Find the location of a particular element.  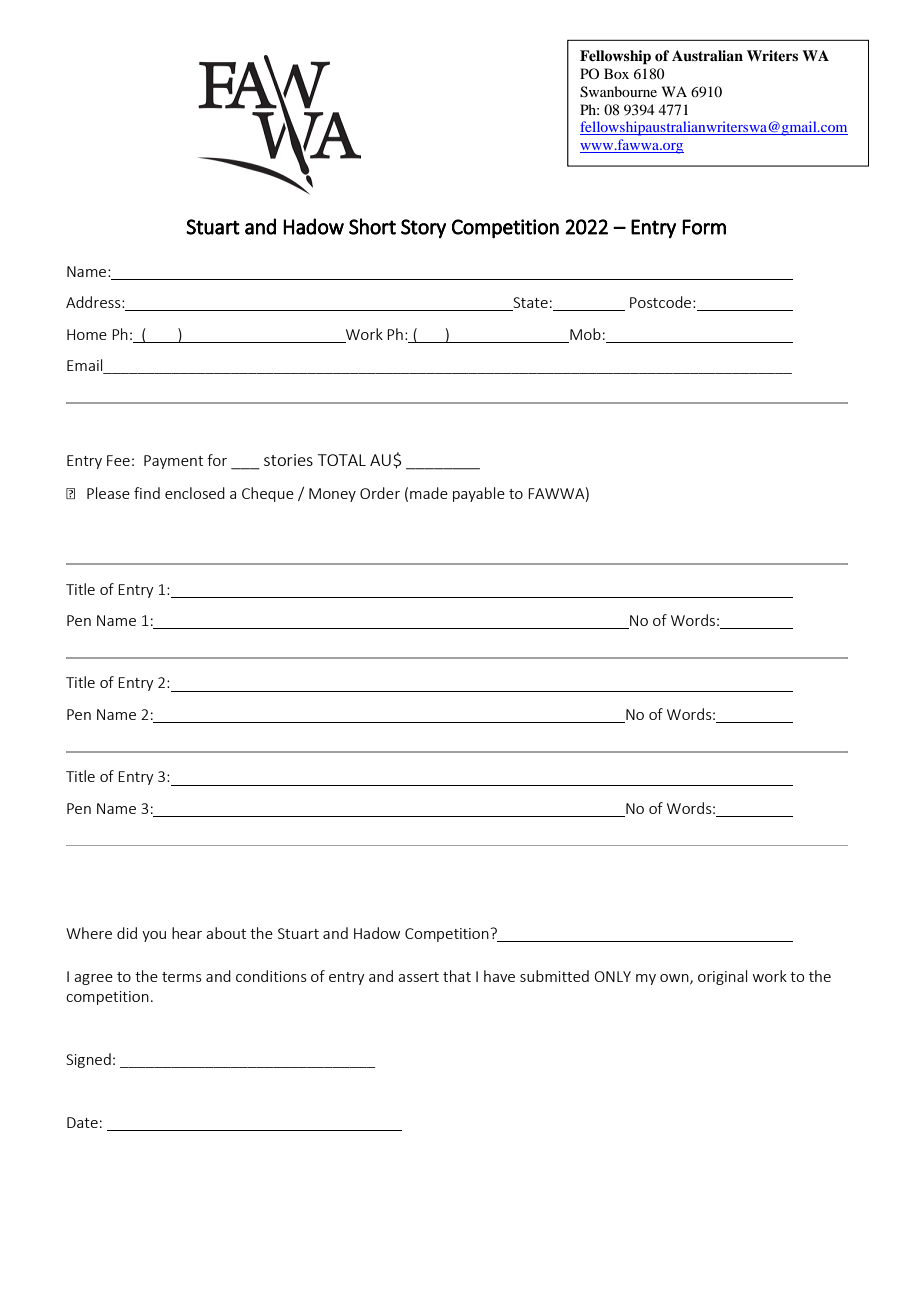

Short is located at coordinates (372, 226).
